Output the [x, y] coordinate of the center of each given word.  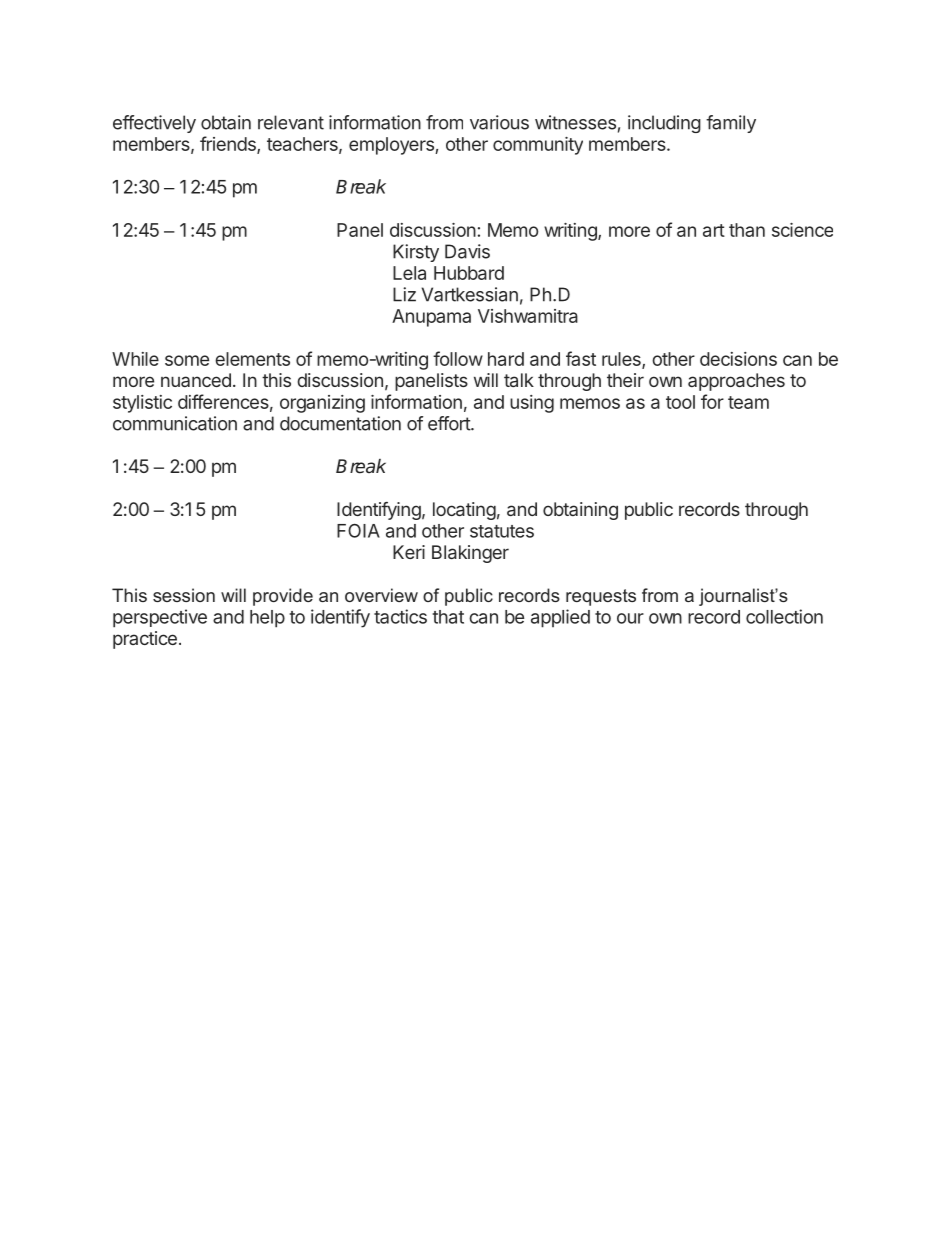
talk [519, 380]
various [499, 122]
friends [229, 145]
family [731, 124]
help [267, 619]
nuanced [196, 380]
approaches [736, 382]
